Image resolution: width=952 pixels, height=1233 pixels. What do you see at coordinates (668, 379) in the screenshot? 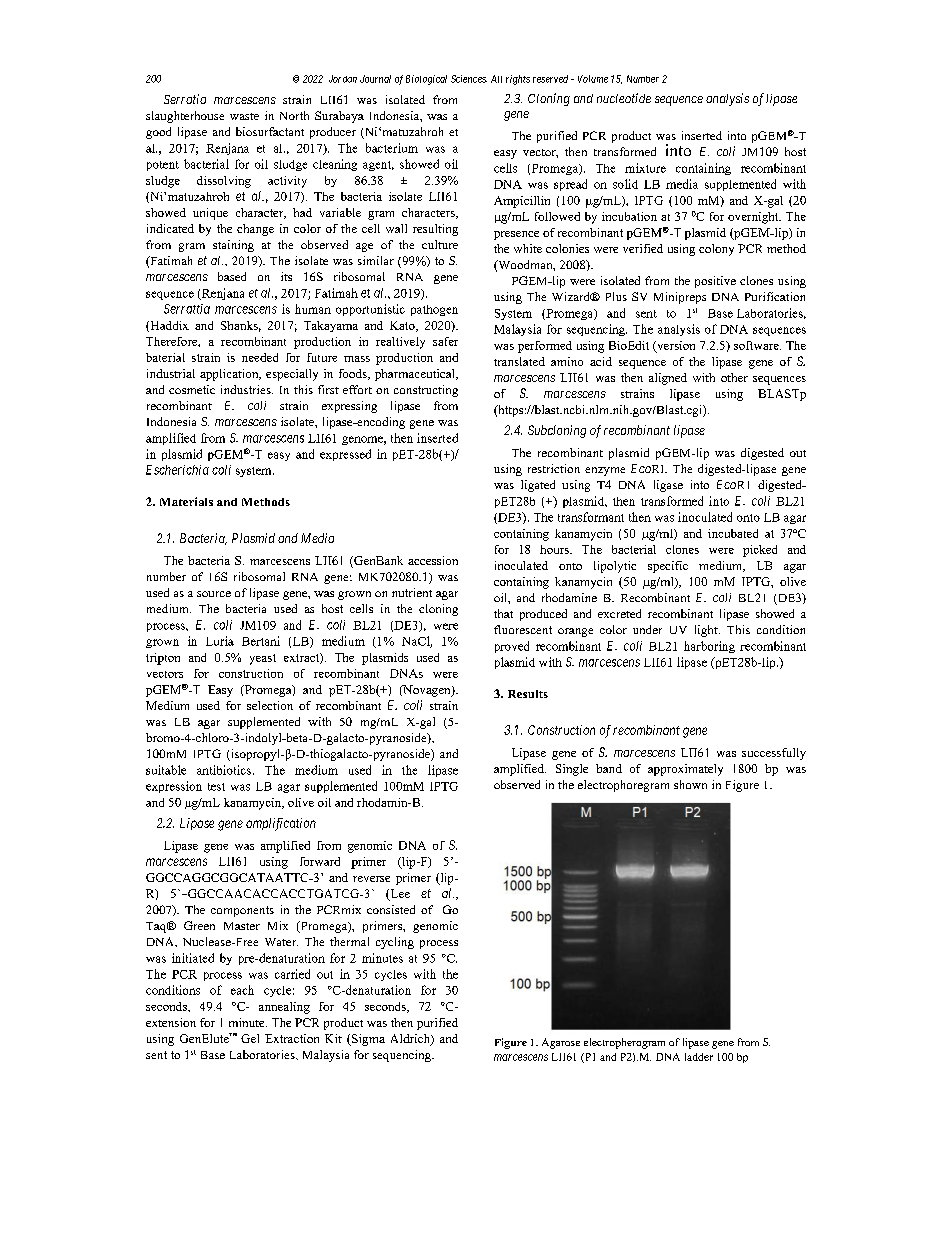
I see `aligned` at bounding box center [668, 379].
